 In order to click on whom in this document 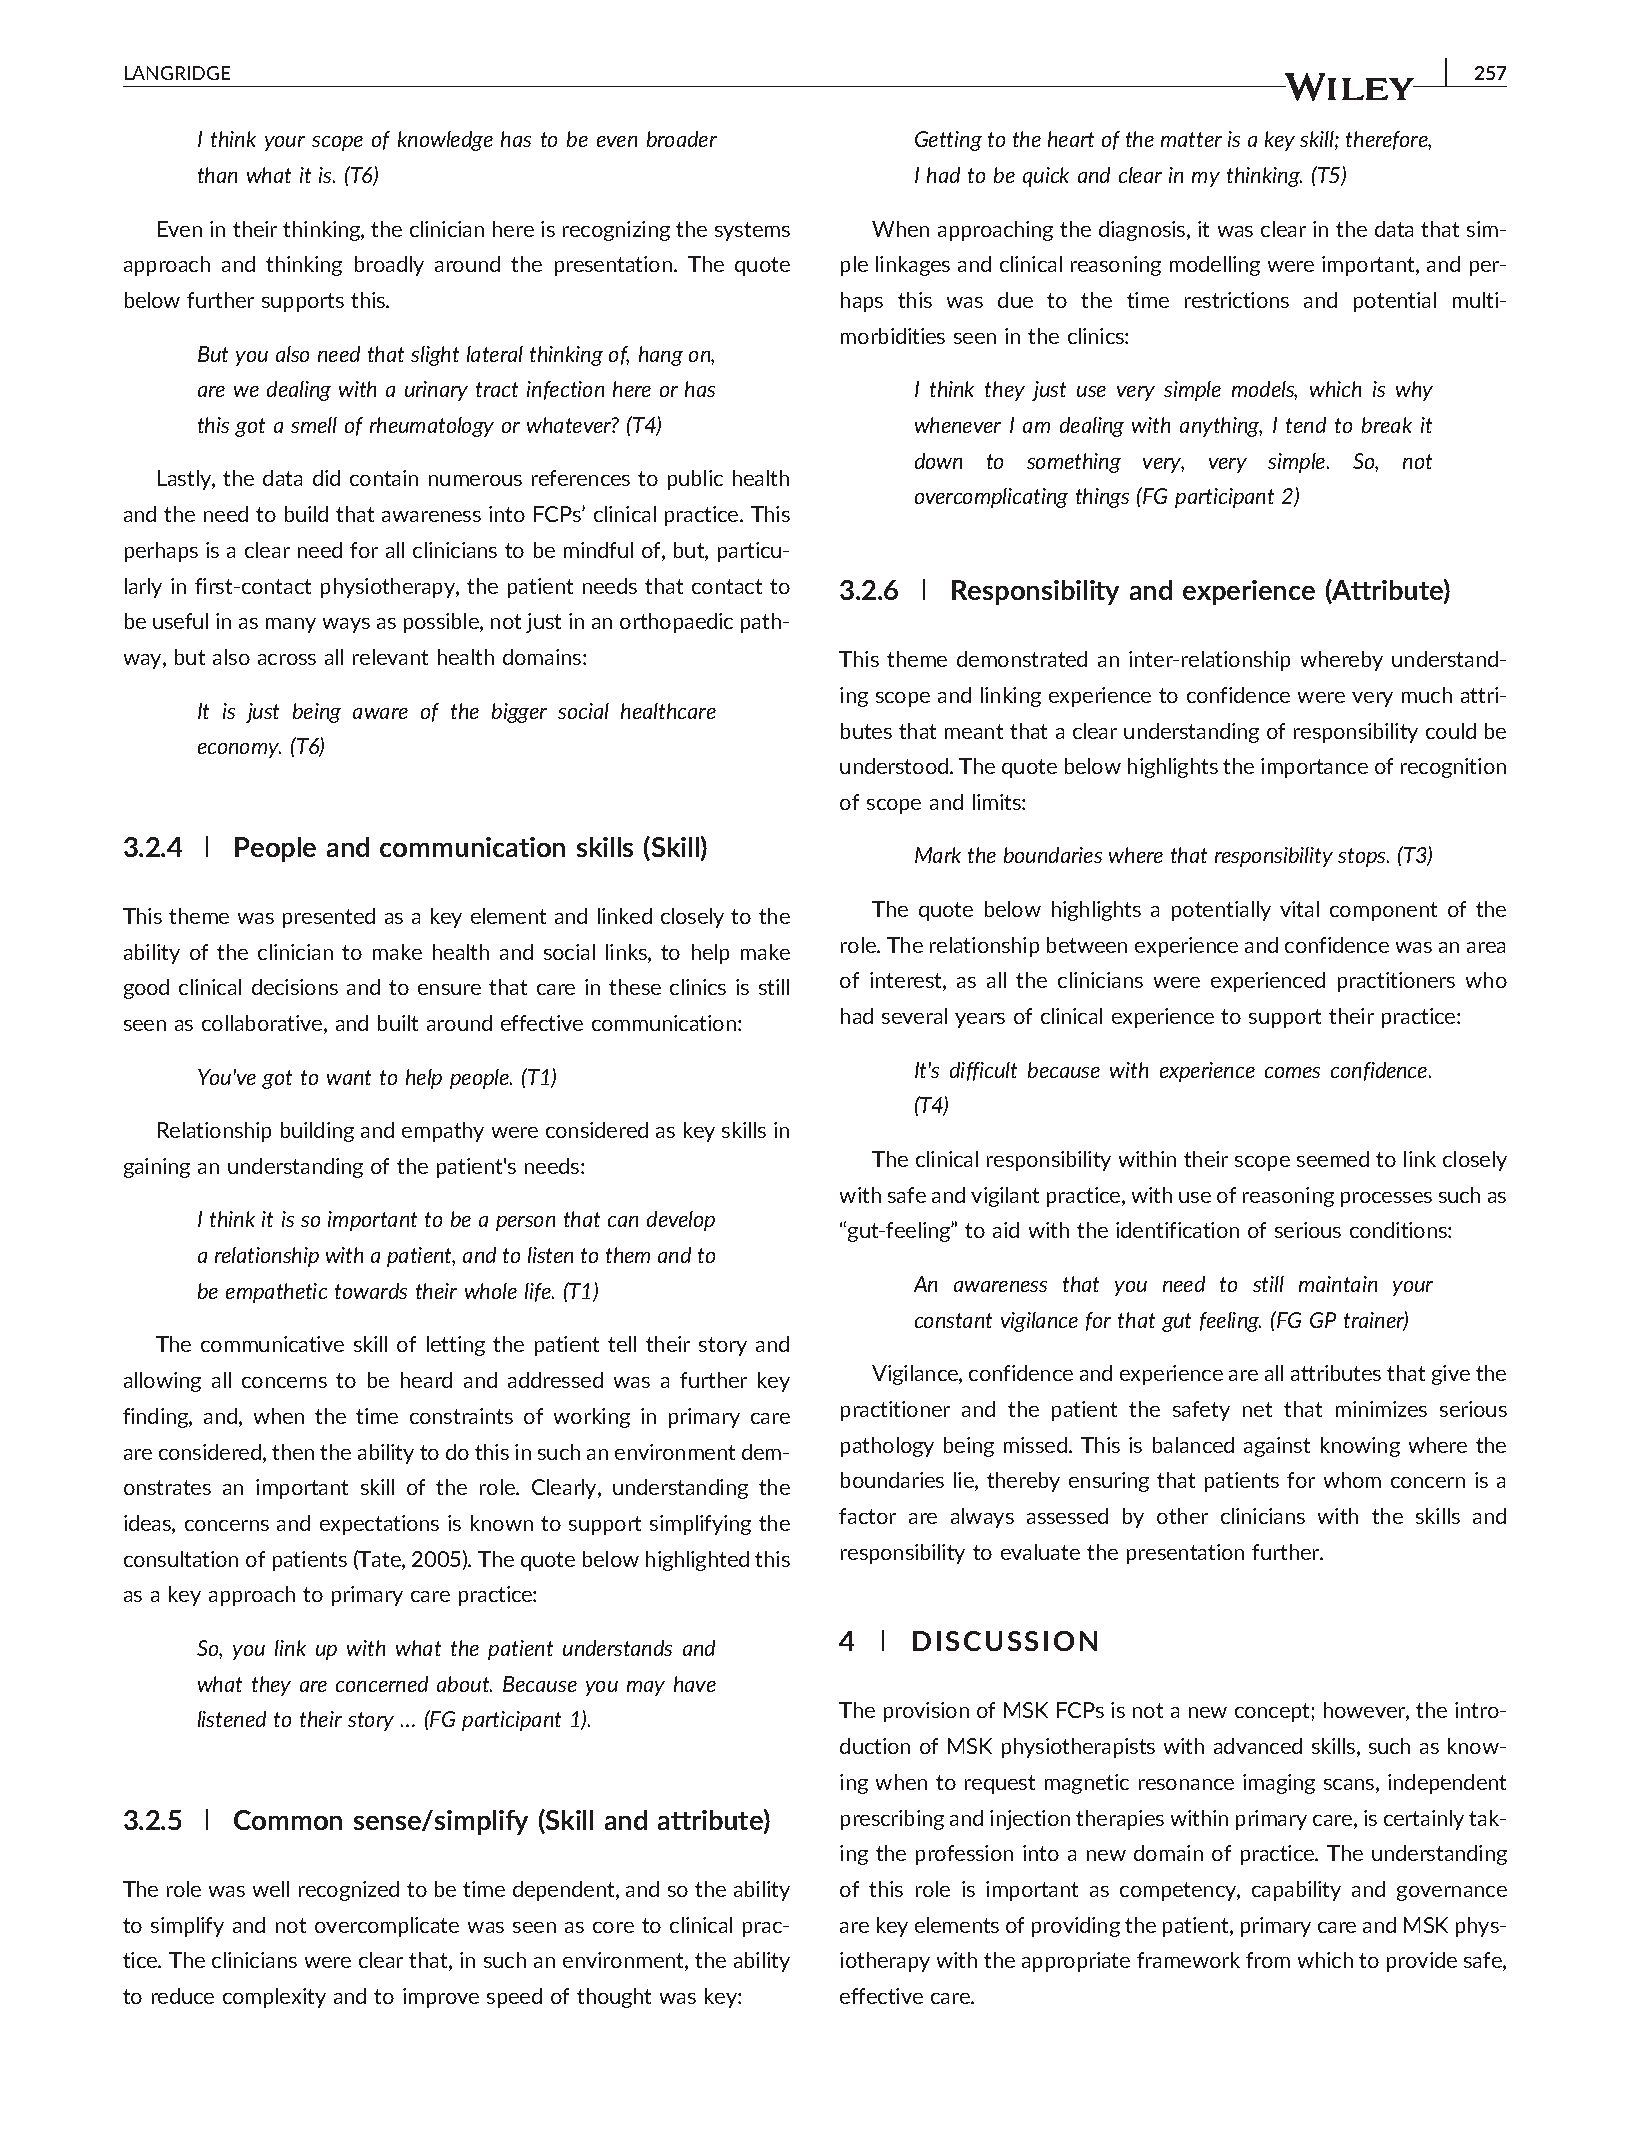, I will do `click(1352, 1480)`.
